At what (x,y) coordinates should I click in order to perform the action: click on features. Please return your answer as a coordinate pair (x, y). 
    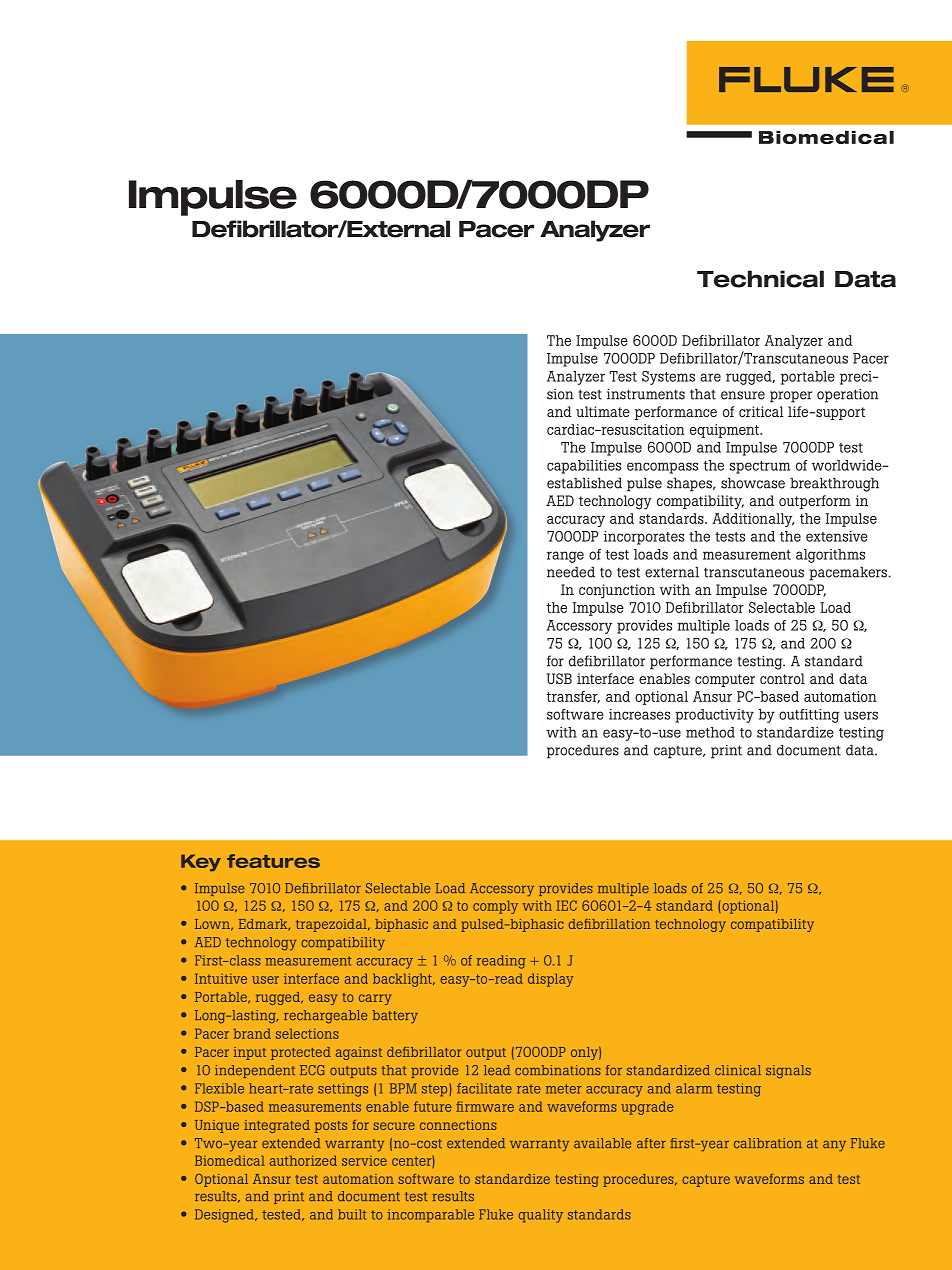
    Looking at the image, I should click on (273, 861).
